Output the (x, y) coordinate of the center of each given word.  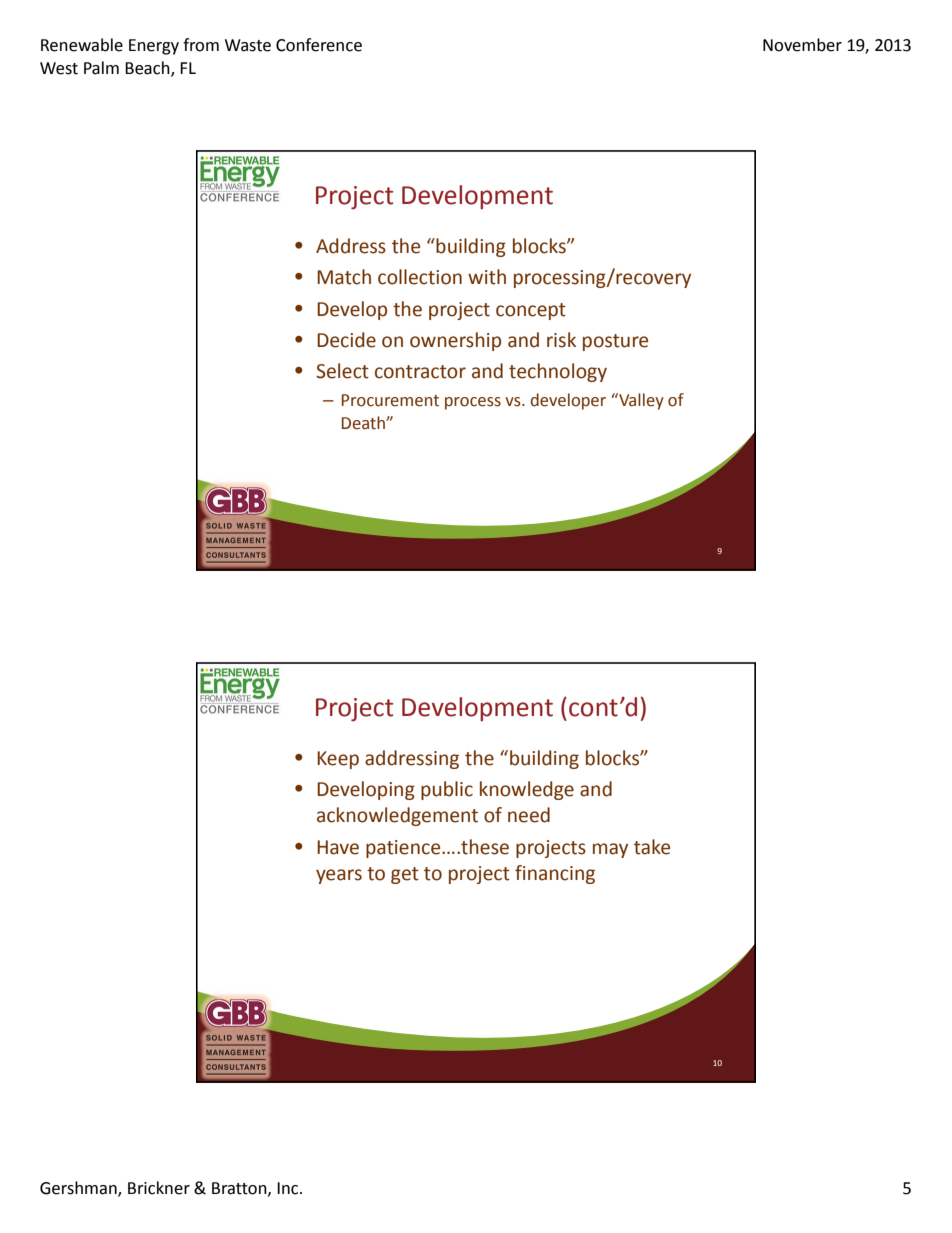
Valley (640, 401)
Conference (319, 45)
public (447, 790)
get (405, 875)
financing (555, 874)
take (652, 847)
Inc (289, 1188)
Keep (338, 760)
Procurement (390, 400)
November (802, 45)
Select (342, 371)
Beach (148, 68)
